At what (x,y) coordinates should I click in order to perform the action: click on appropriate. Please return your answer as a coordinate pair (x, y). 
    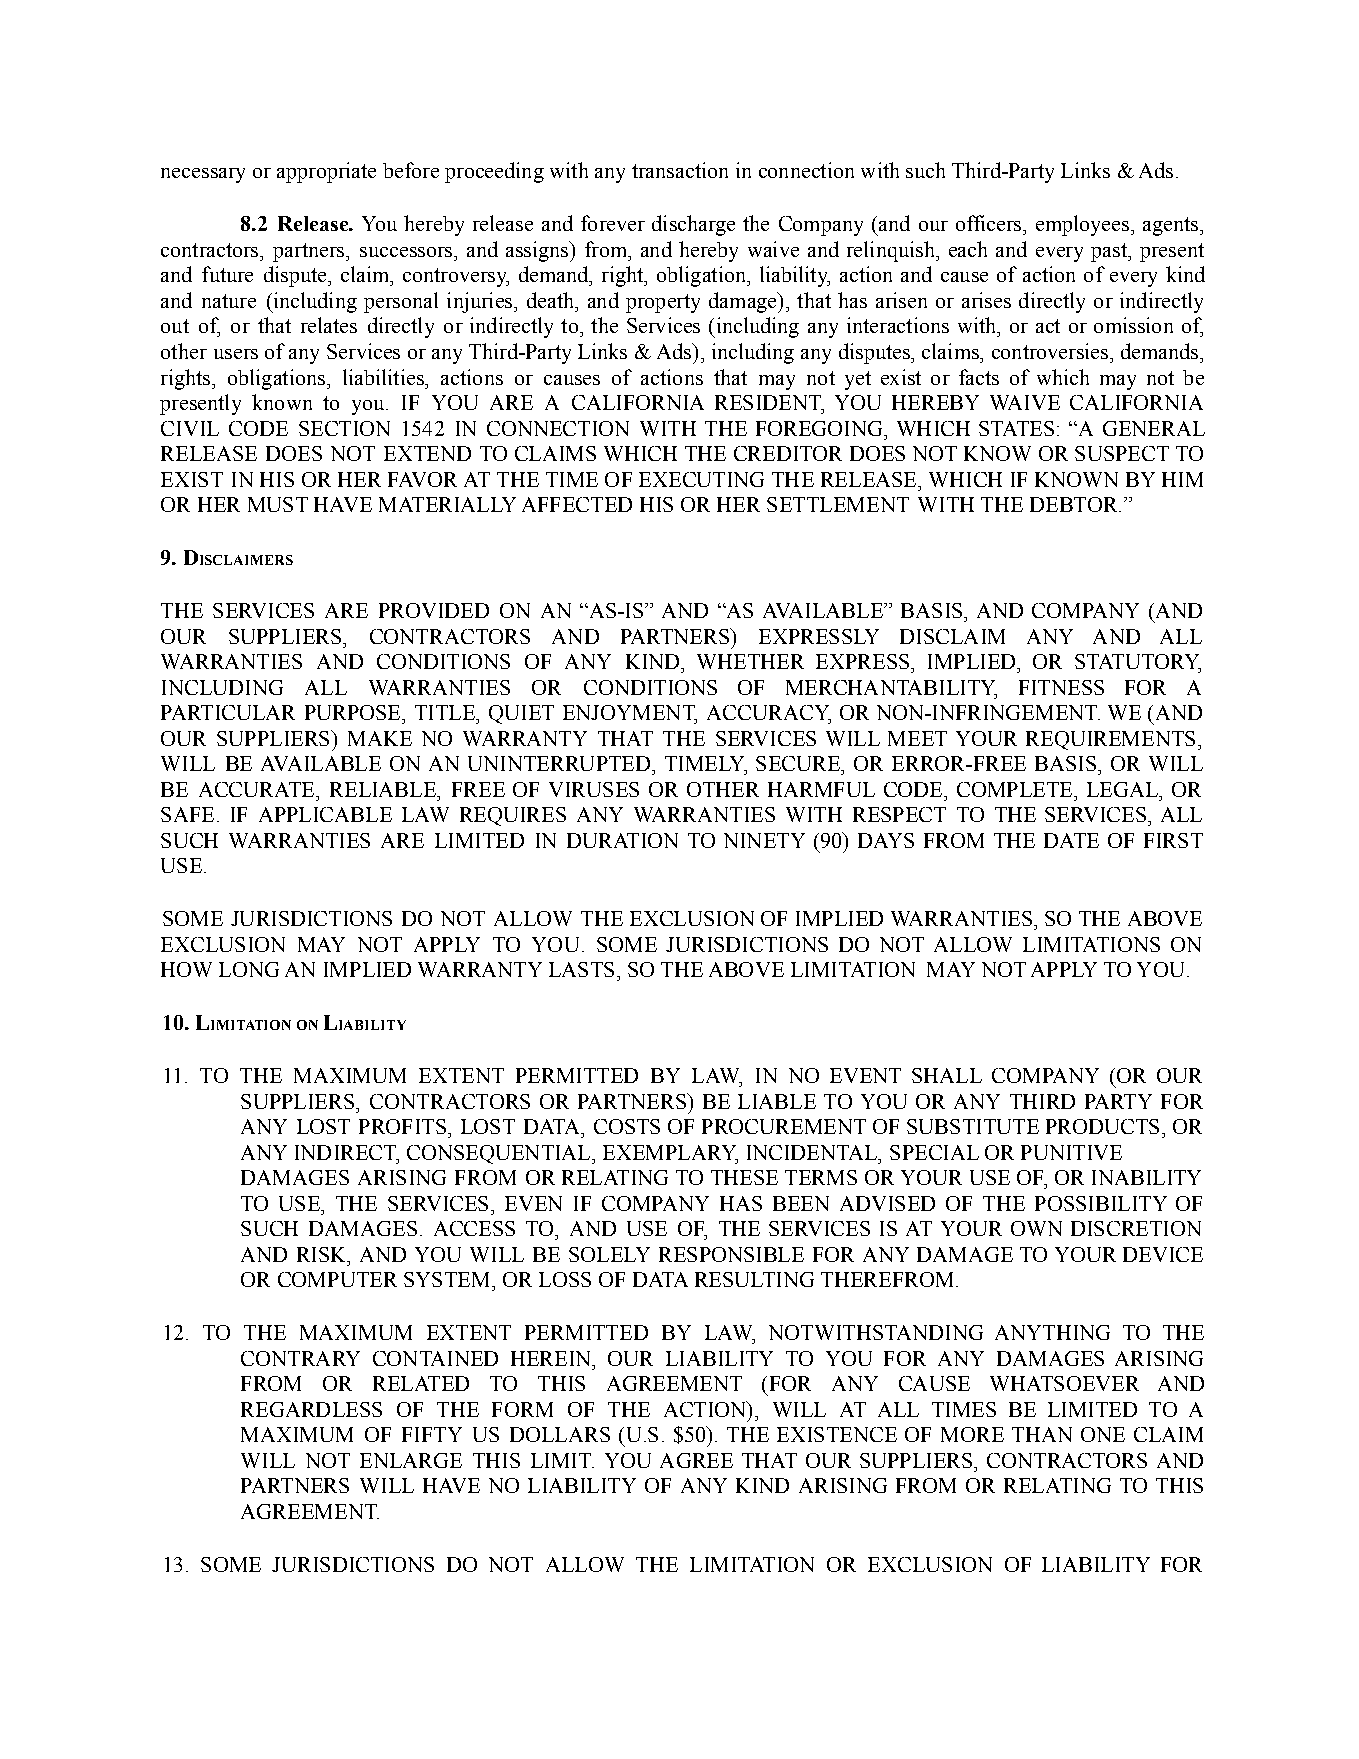
    Looking at the image, I should click on (326, 172).
